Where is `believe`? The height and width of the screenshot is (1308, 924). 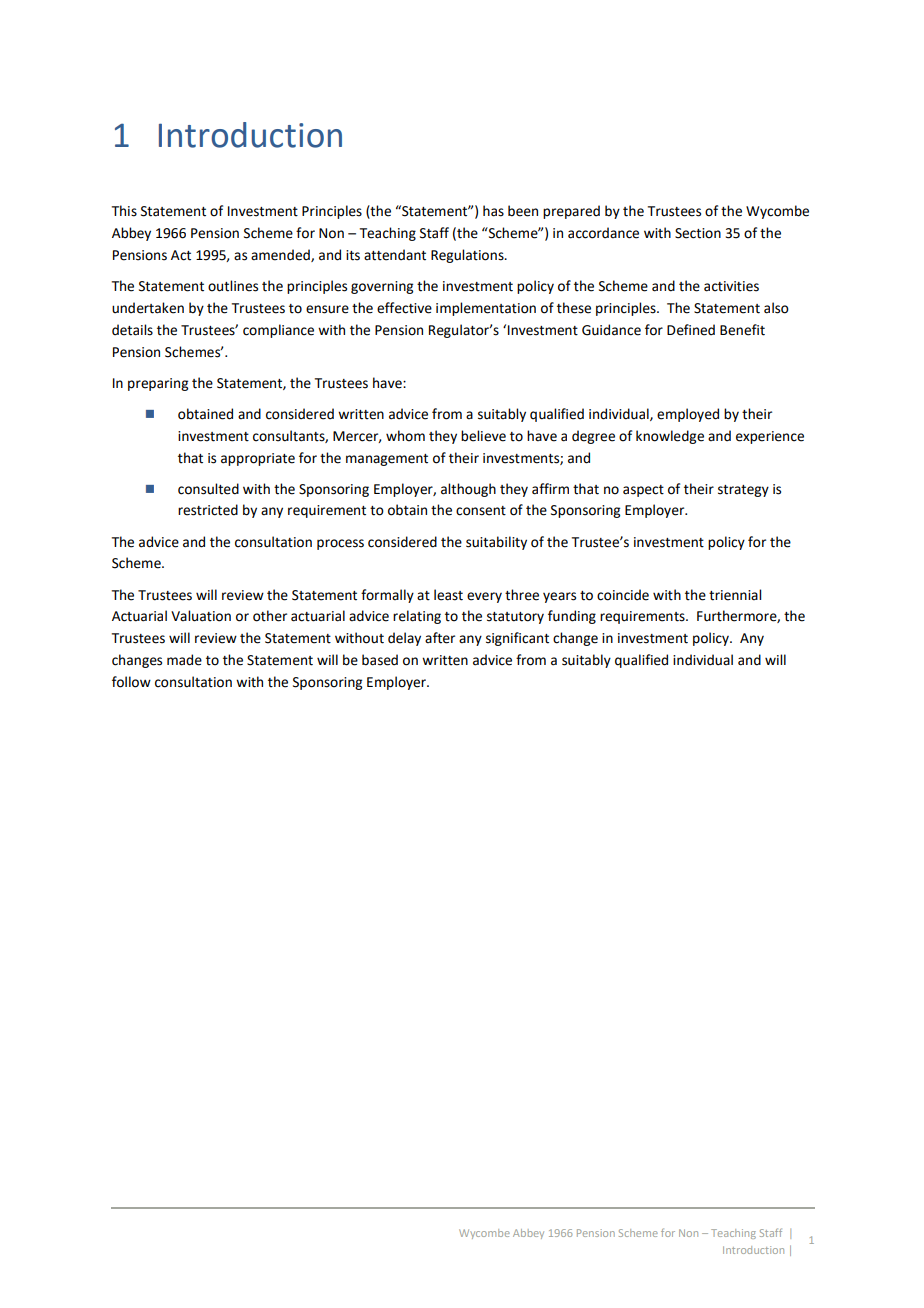 believe is located at coordinates (483, 436).
